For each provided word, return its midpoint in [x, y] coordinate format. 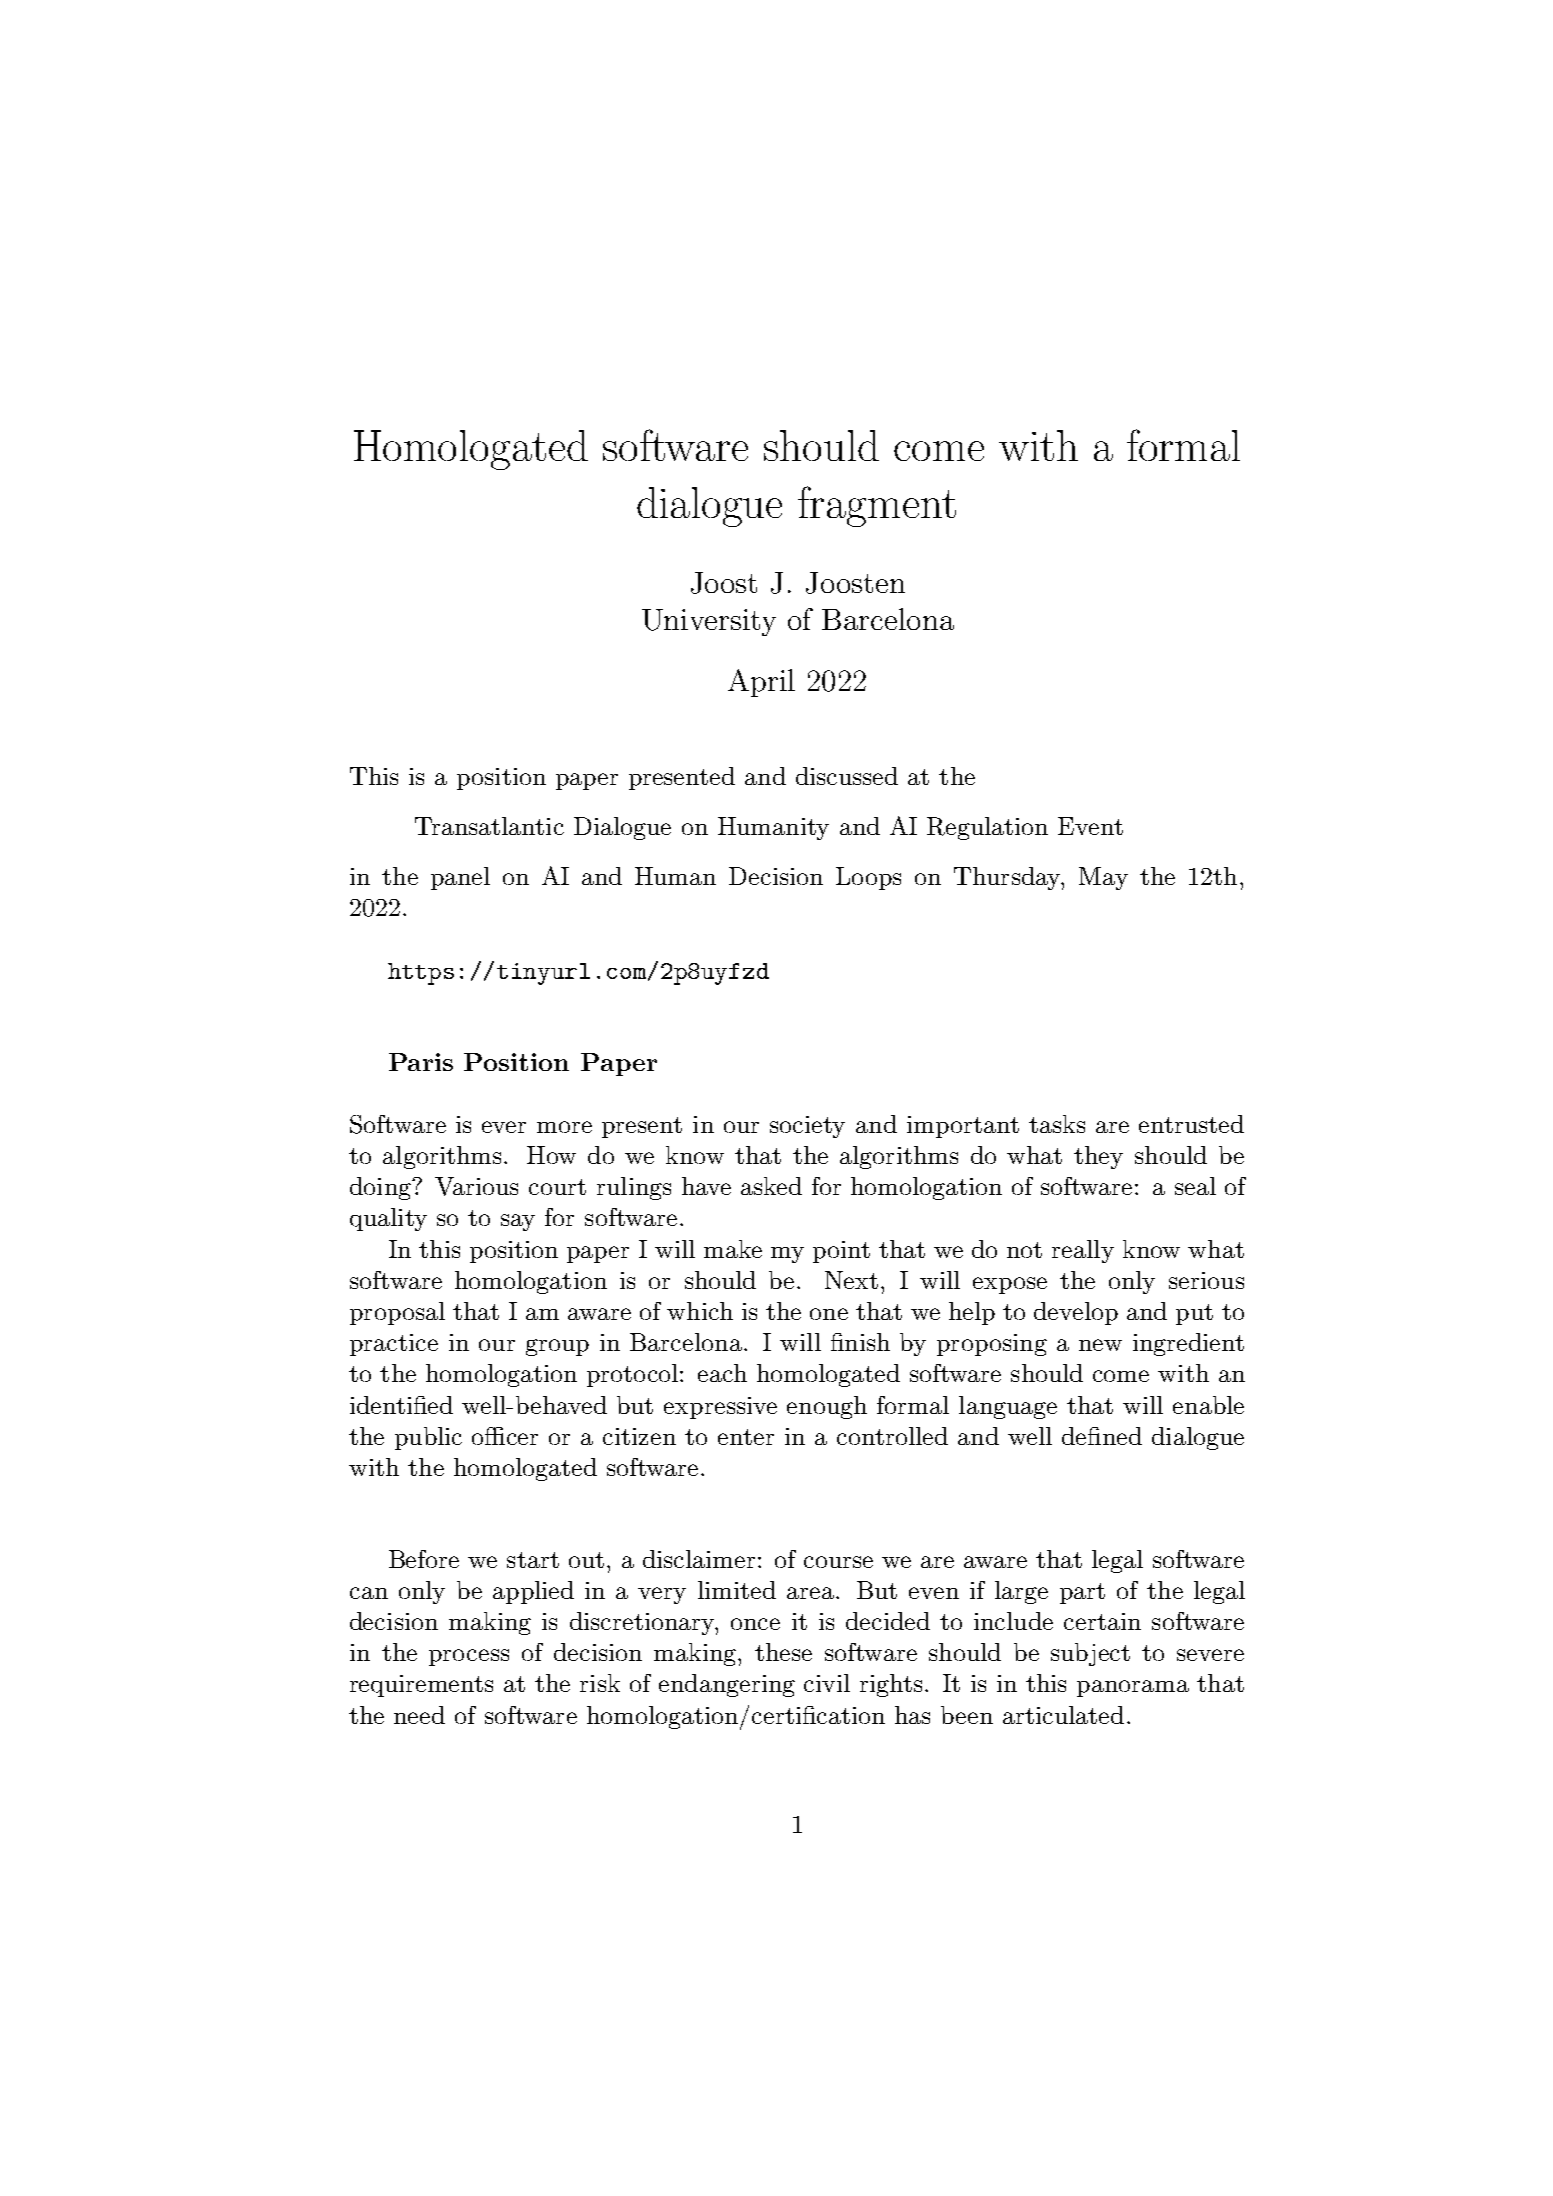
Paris [421, 1062]
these [783, 1652]
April [761, 683]
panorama [1133, 1688]
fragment [877, 506]
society [807, 1127]
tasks [1057, 1124]
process [469, 1657]
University [709, 622]
